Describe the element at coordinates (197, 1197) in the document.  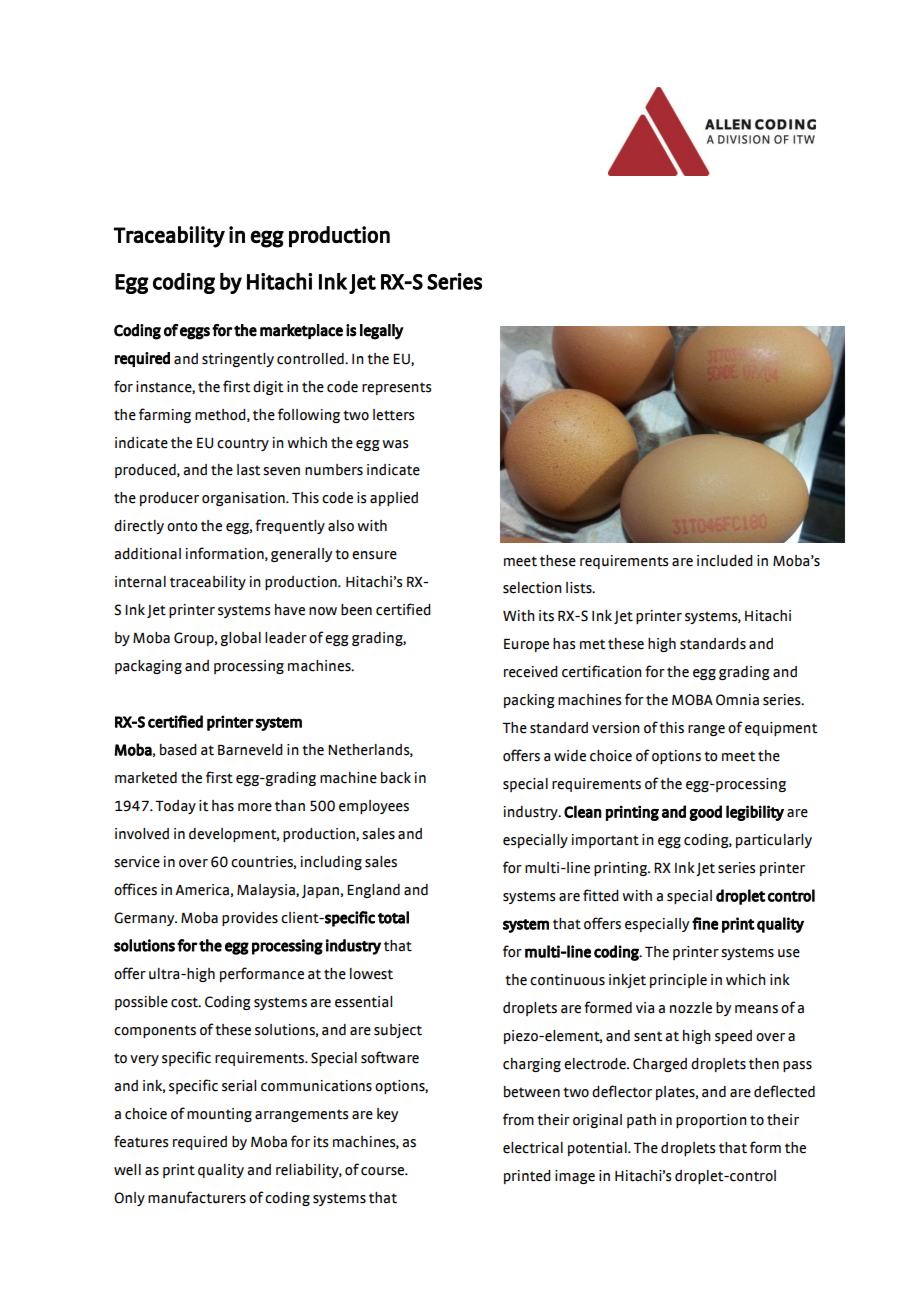
I see `manufacturers` at that location.
